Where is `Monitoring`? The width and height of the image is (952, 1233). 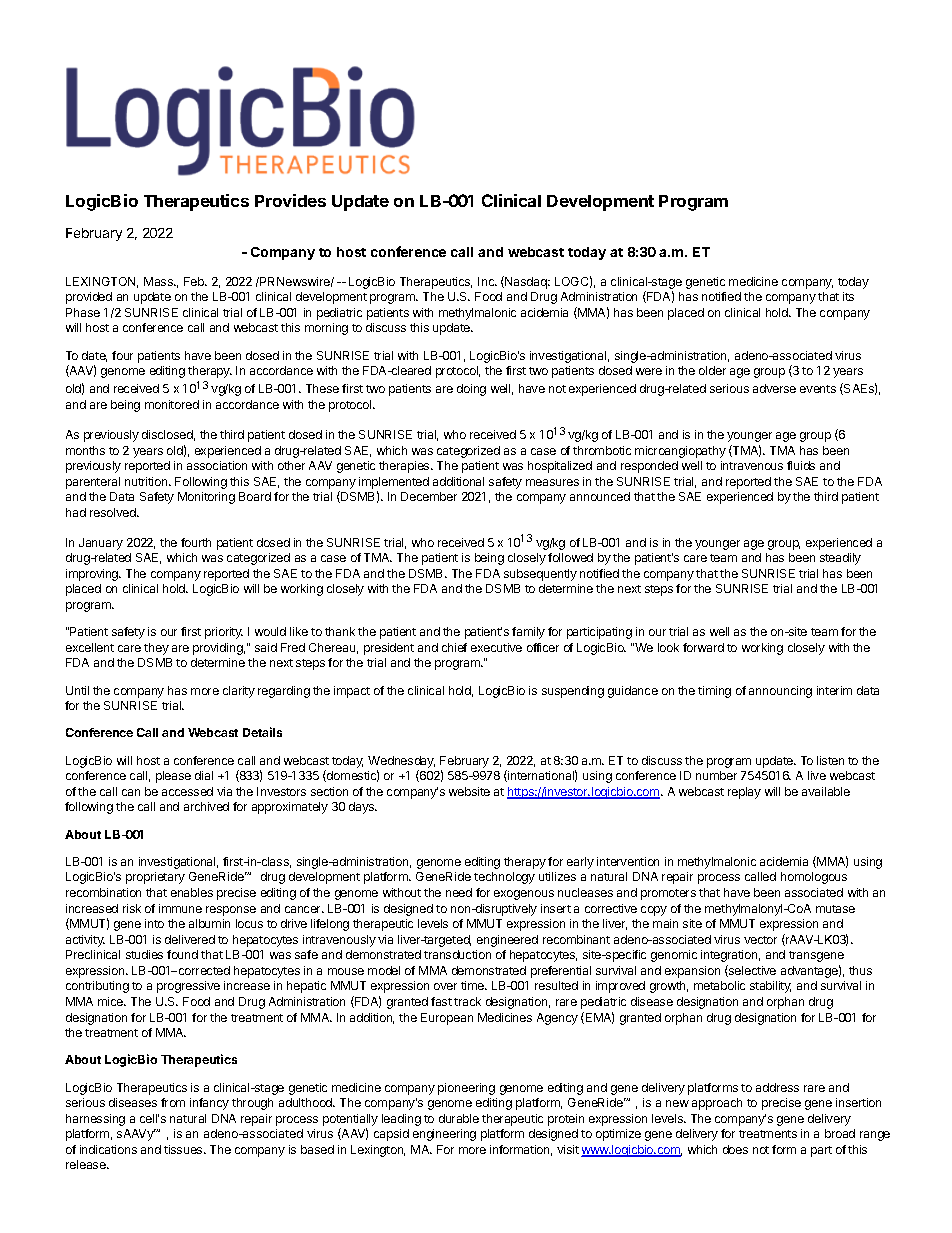
Monitoring is located at coordinates (206, 498).
